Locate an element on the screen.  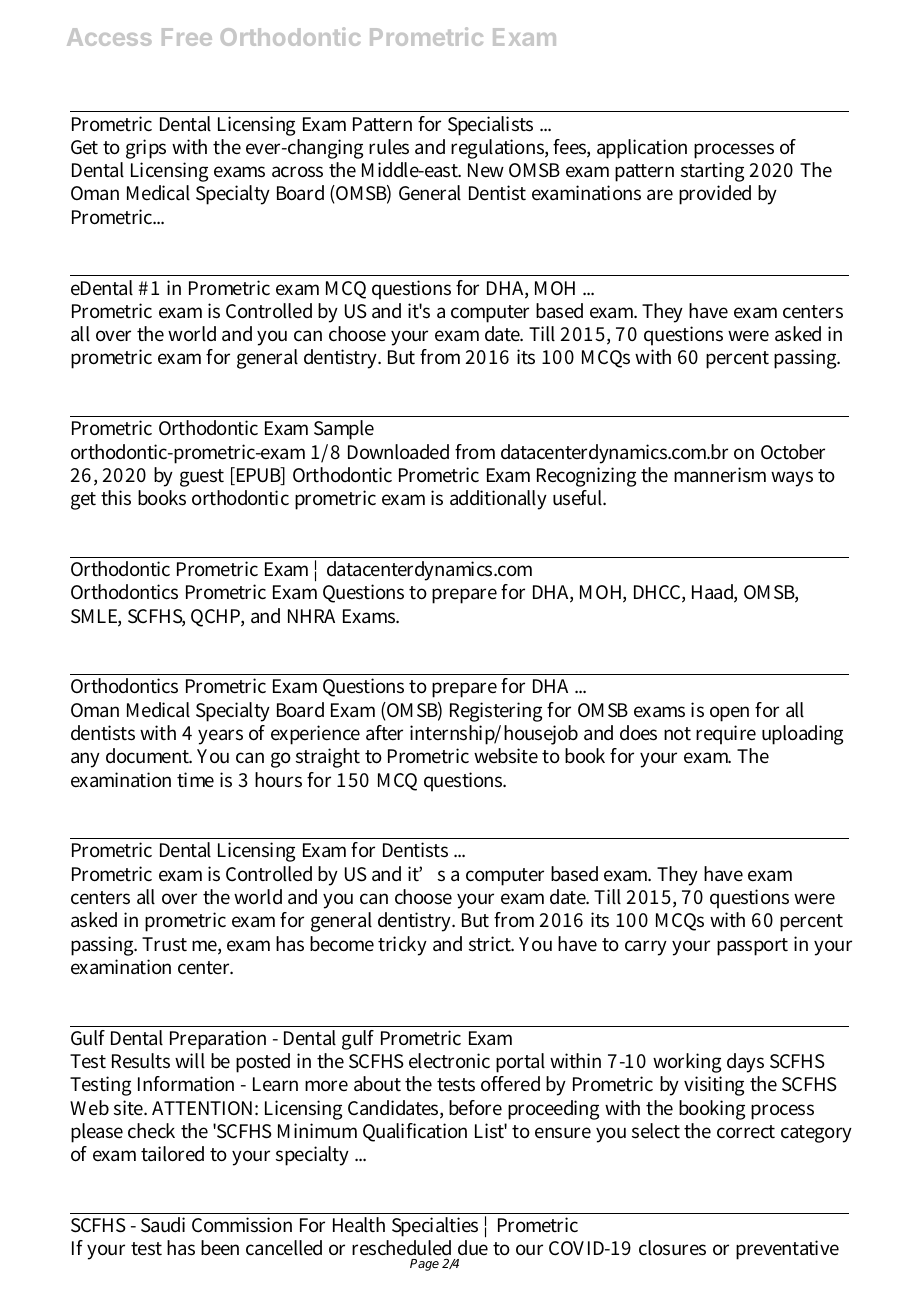
Saudi is located at coordinates (163, 1225).
